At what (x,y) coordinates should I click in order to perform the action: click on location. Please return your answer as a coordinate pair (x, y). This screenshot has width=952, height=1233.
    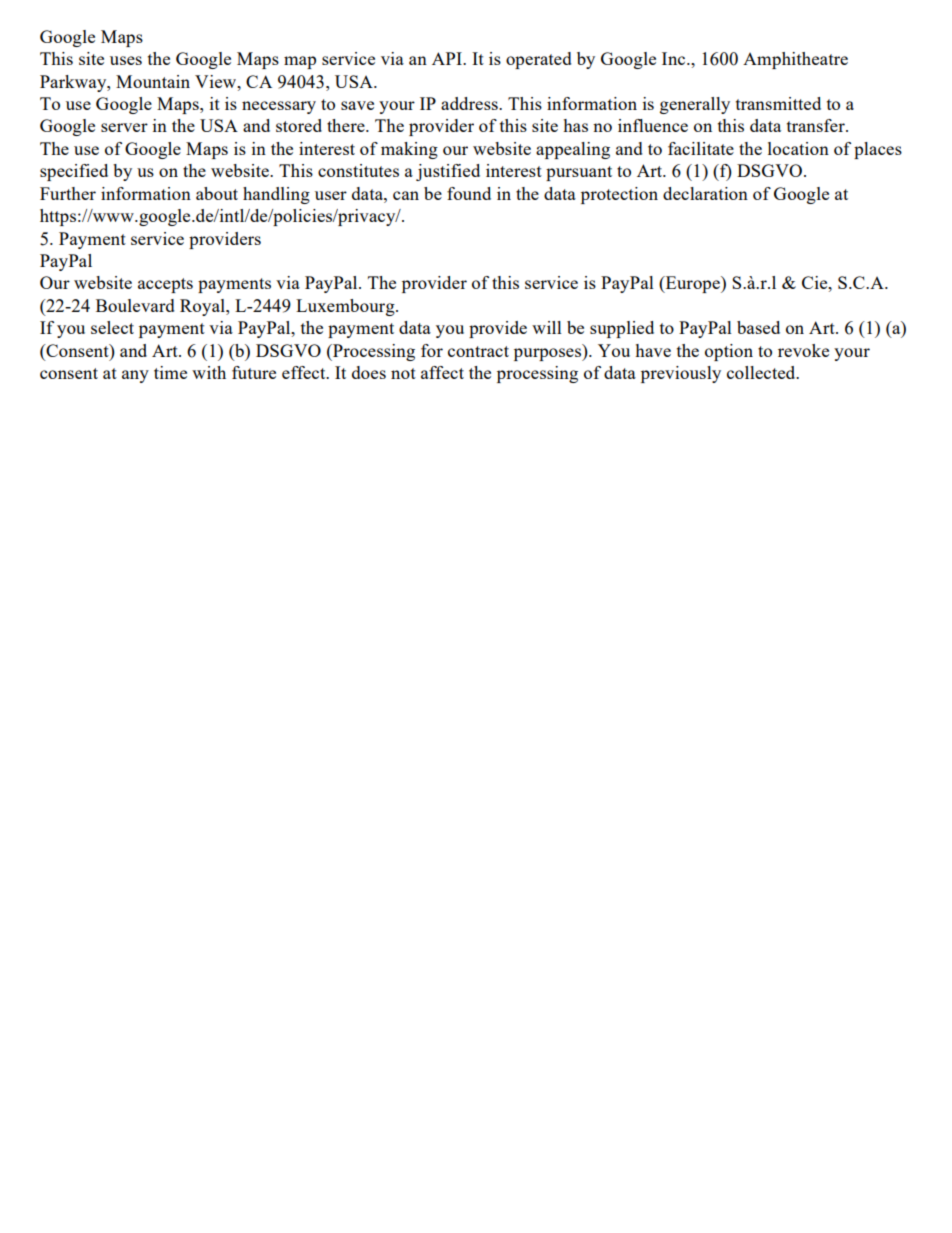
    Looking at the image, I should click on (798, 148).
